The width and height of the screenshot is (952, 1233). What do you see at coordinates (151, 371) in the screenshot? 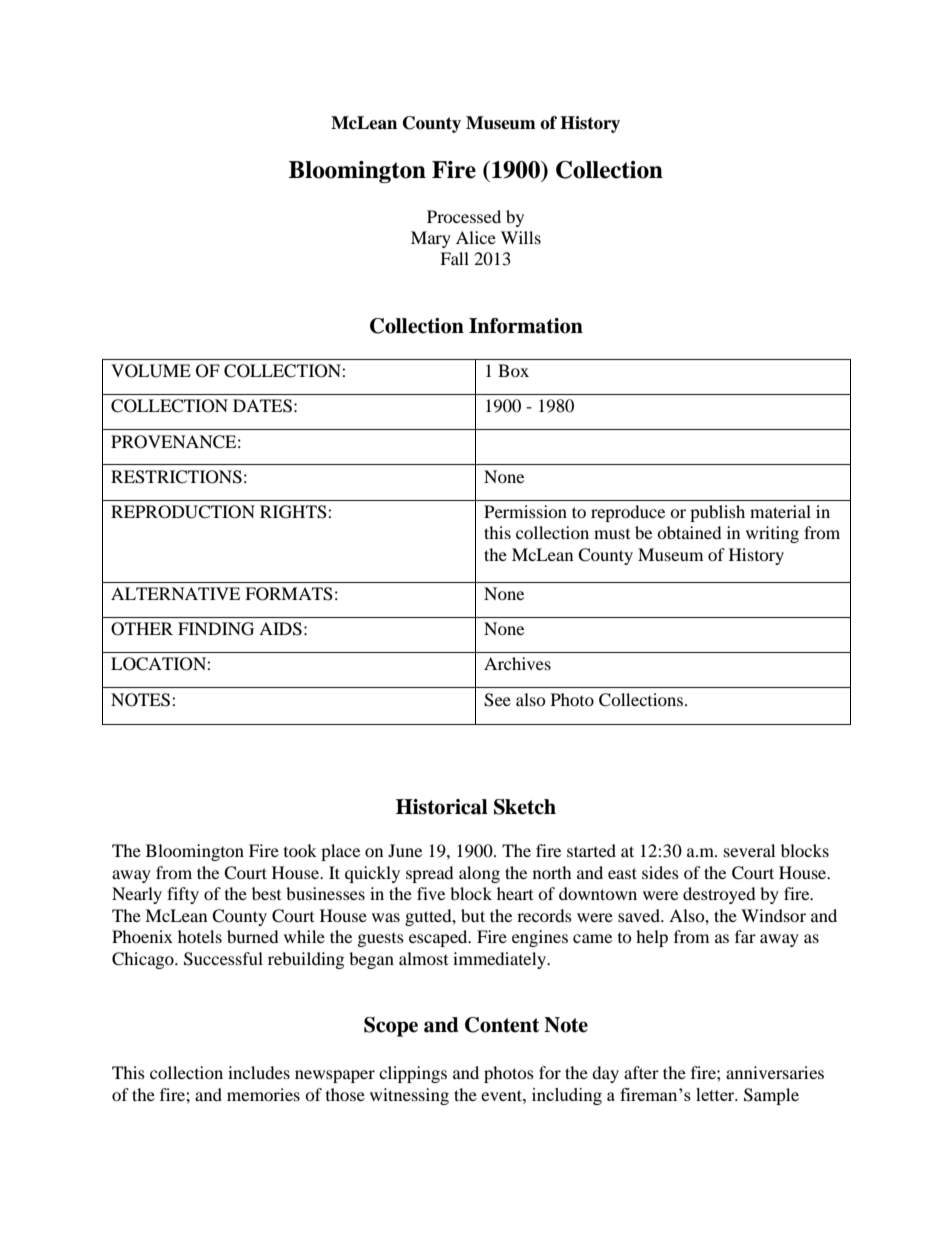
I see `VOLUME` at bounding box center [151, 371].
